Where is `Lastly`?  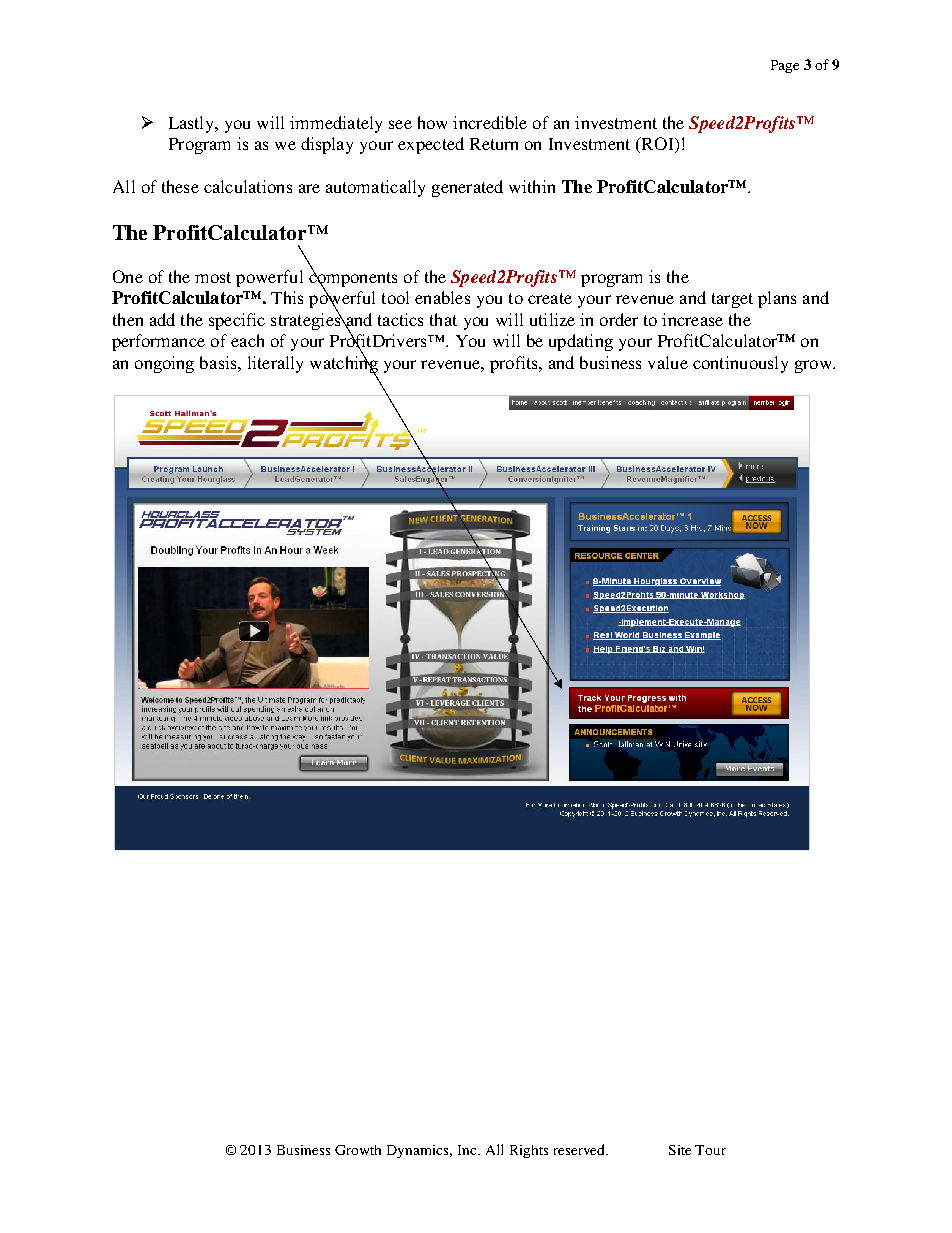
Lastly is located at coordinates (193, 124).
